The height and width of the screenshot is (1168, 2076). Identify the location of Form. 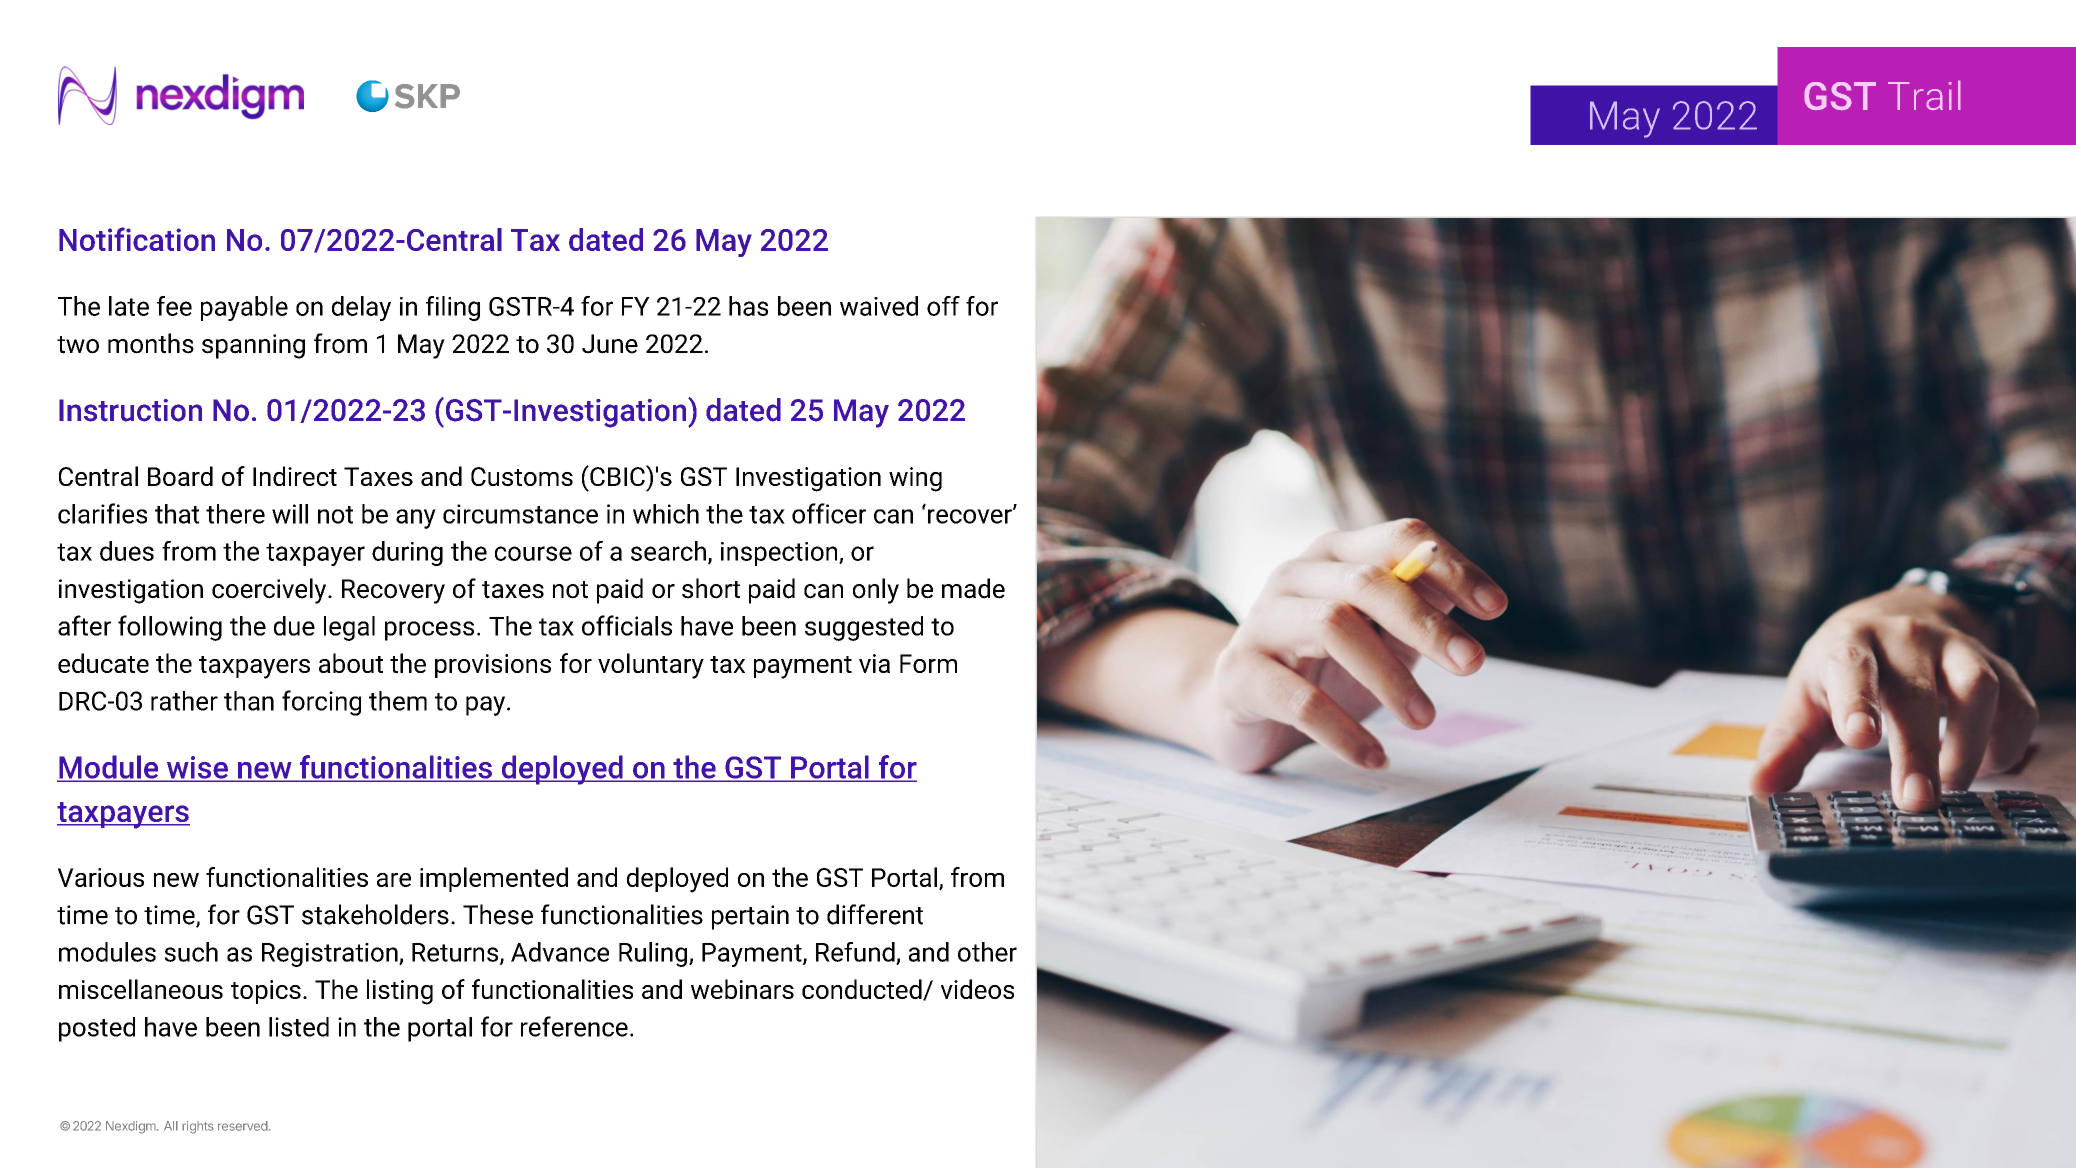
(928, 663).
